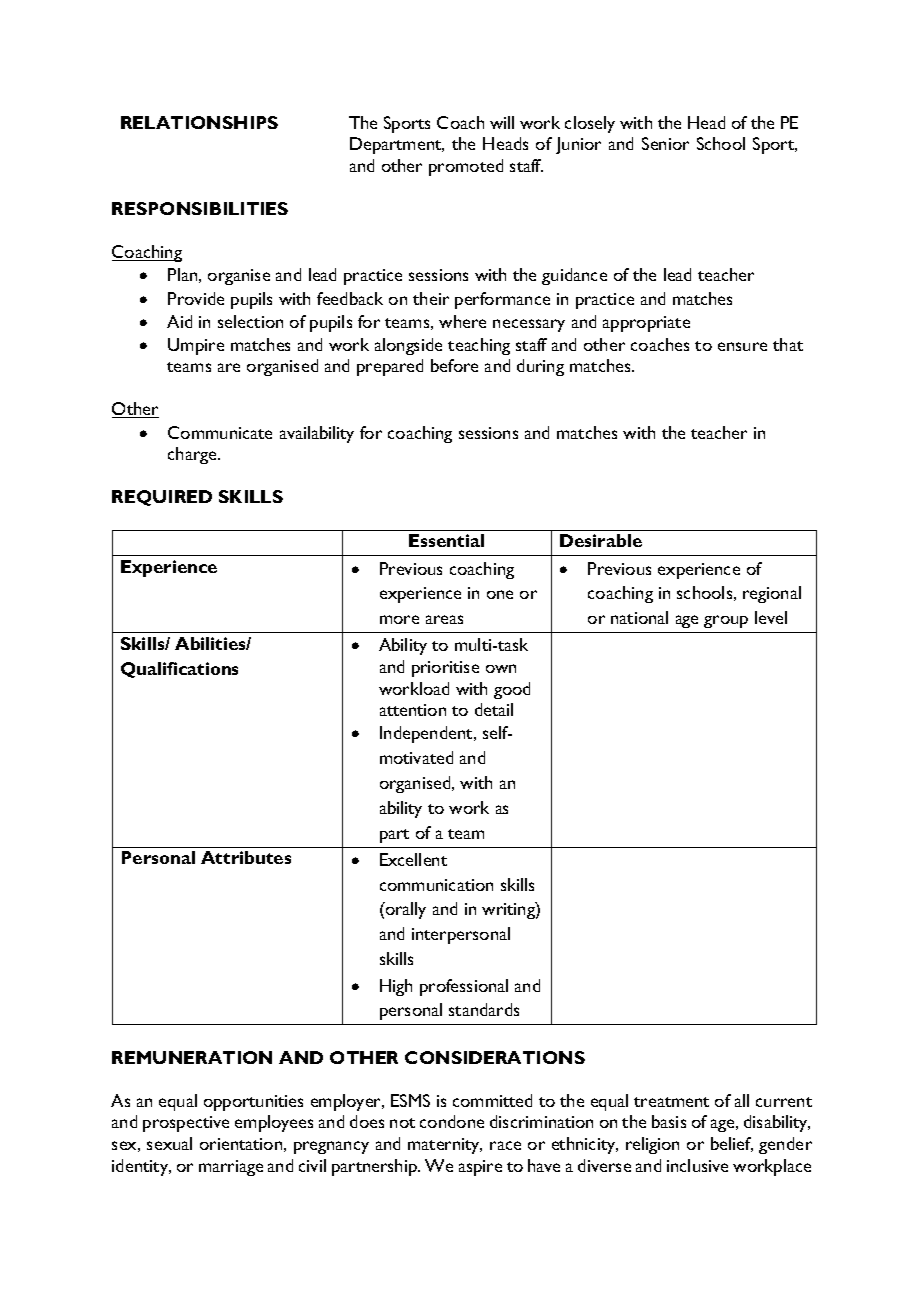 Image resolution: width=924 pixels, height=1308 pixels. Describe the element at coordinates (246, 857) in the page. I see `Attributes` at that location.
